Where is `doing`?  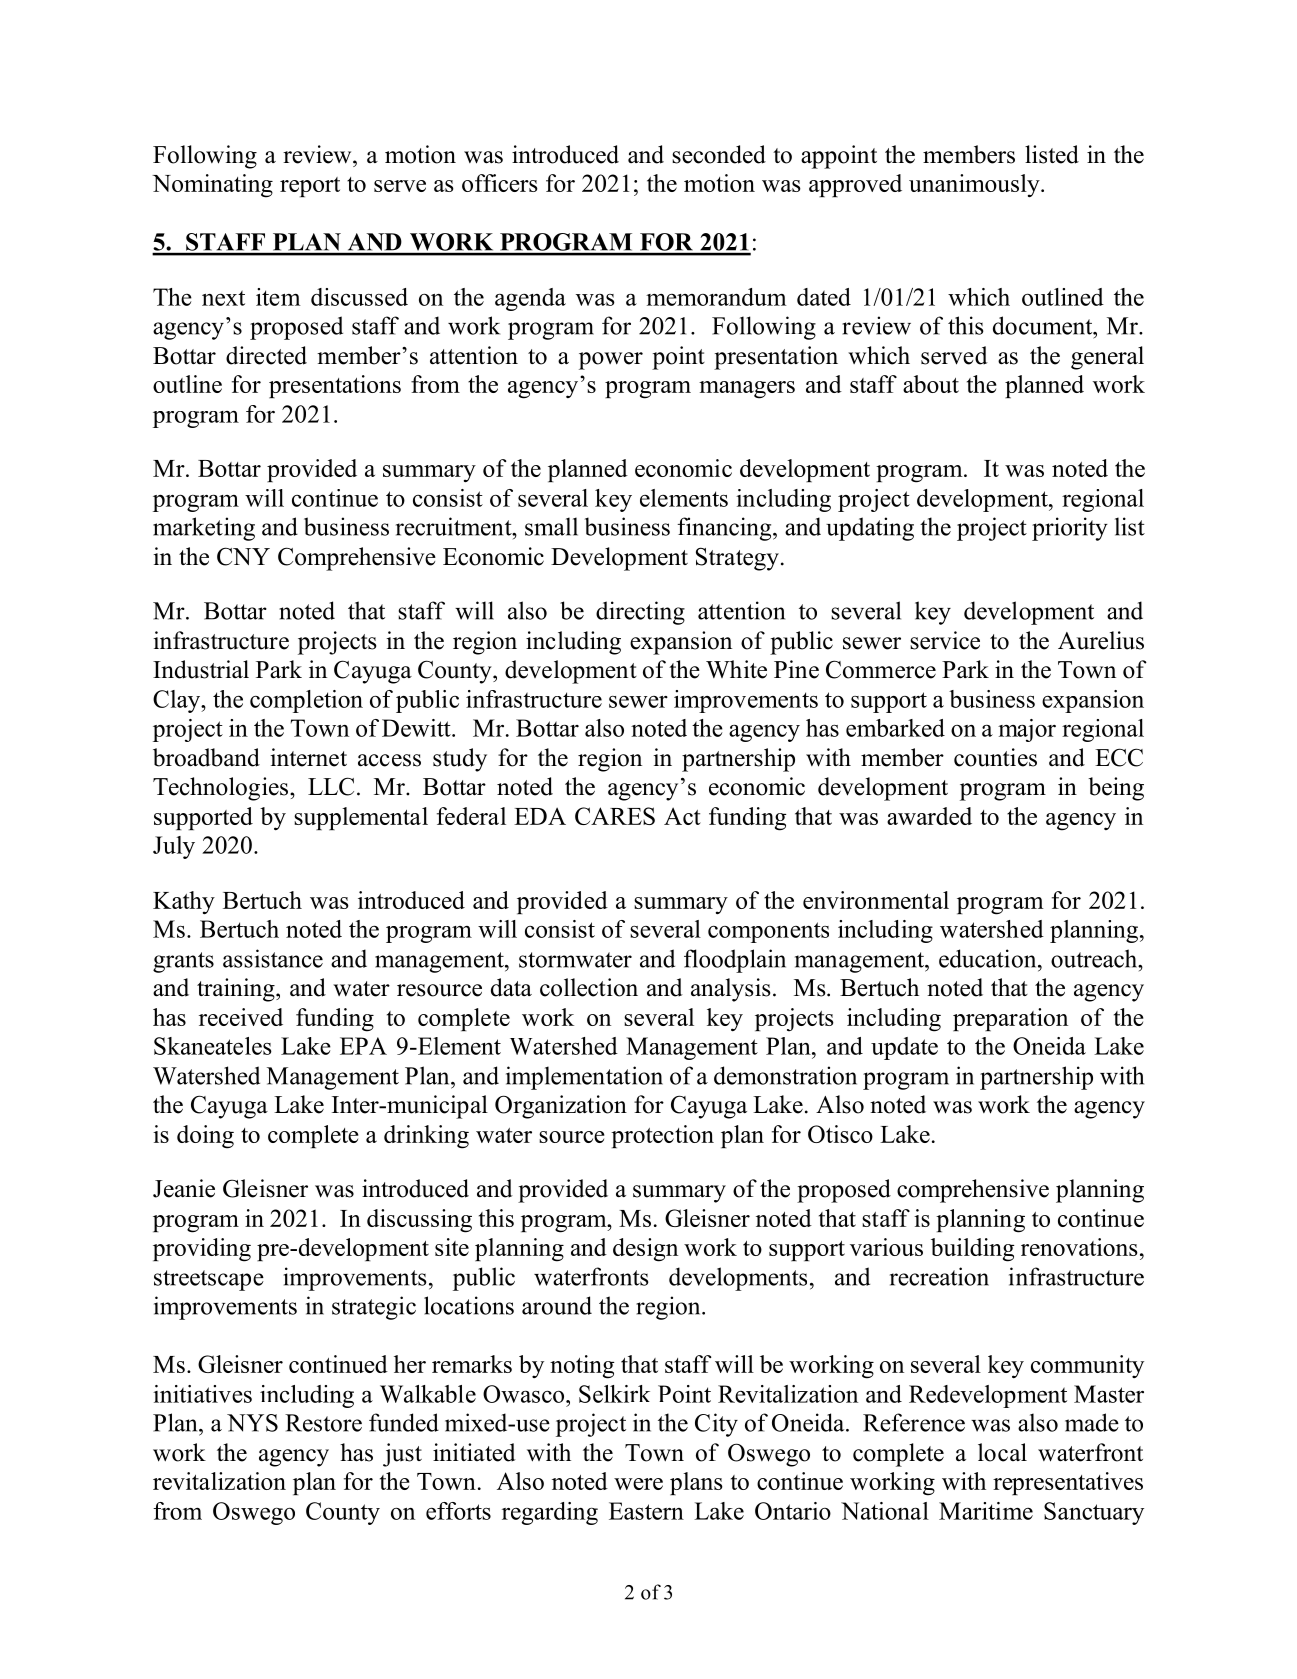 doing is located at coordinates (205, 1137).
